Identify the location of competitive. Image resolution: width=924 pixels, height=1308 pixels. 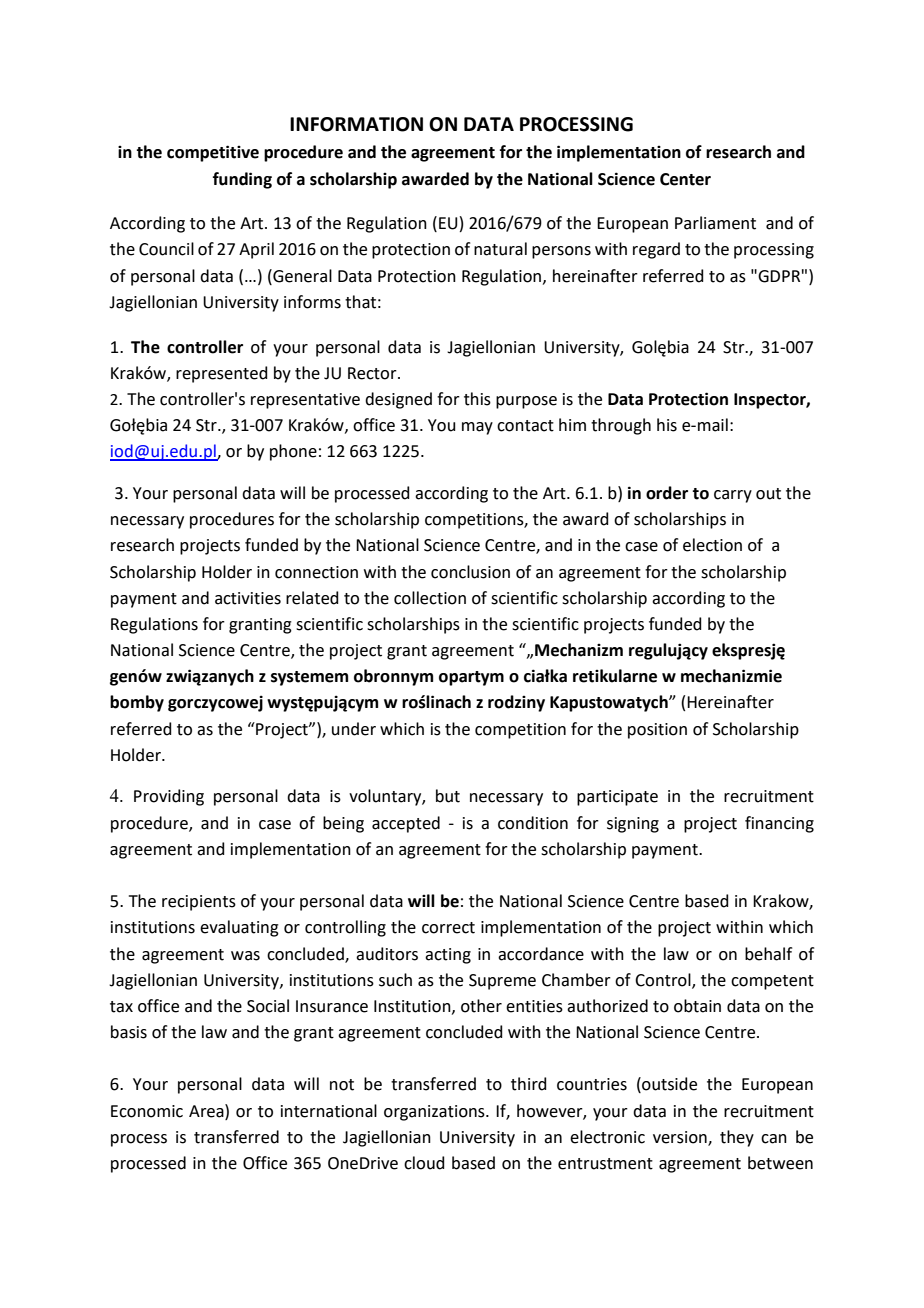
(213, 153).
